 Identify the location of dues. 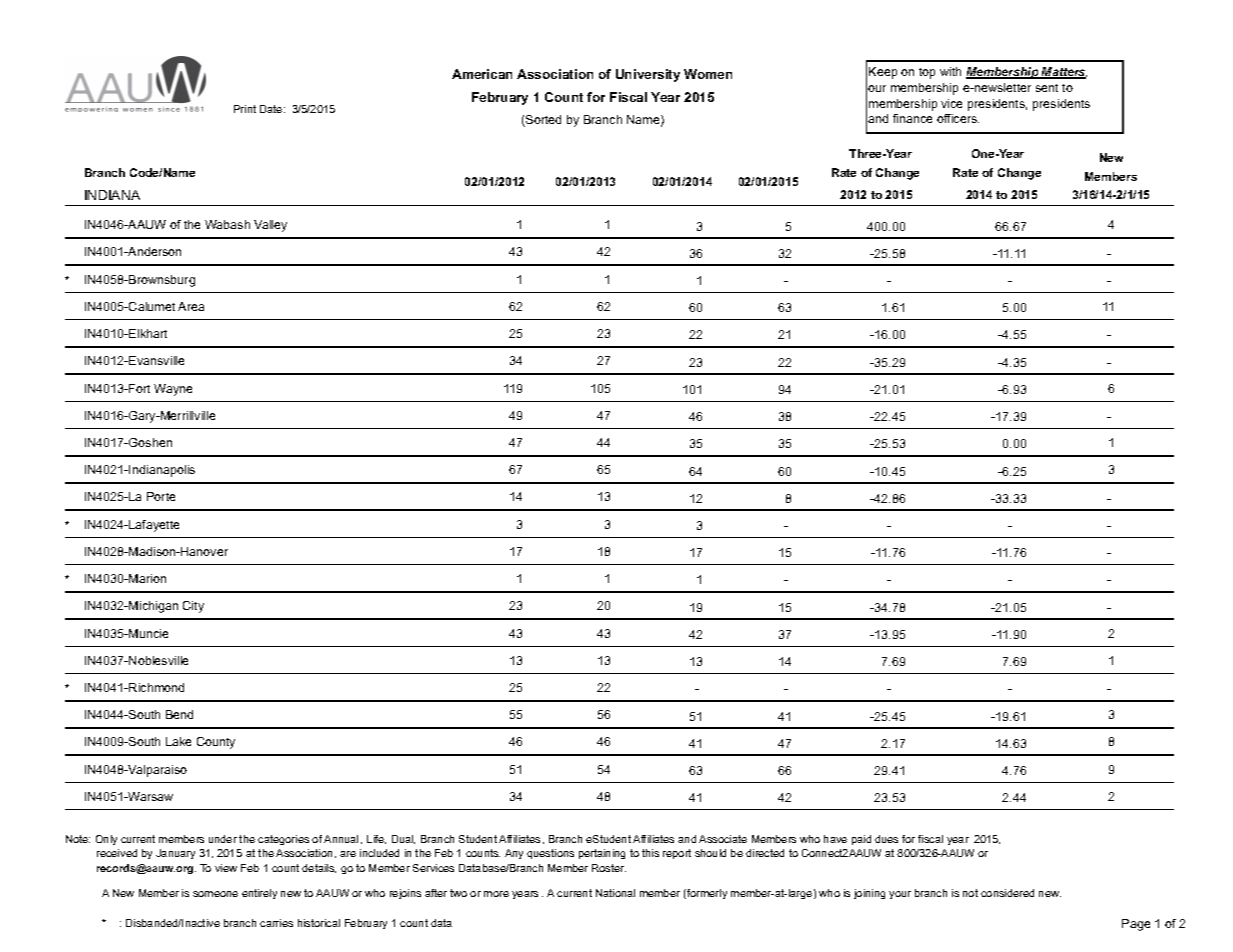
(886, 839).
